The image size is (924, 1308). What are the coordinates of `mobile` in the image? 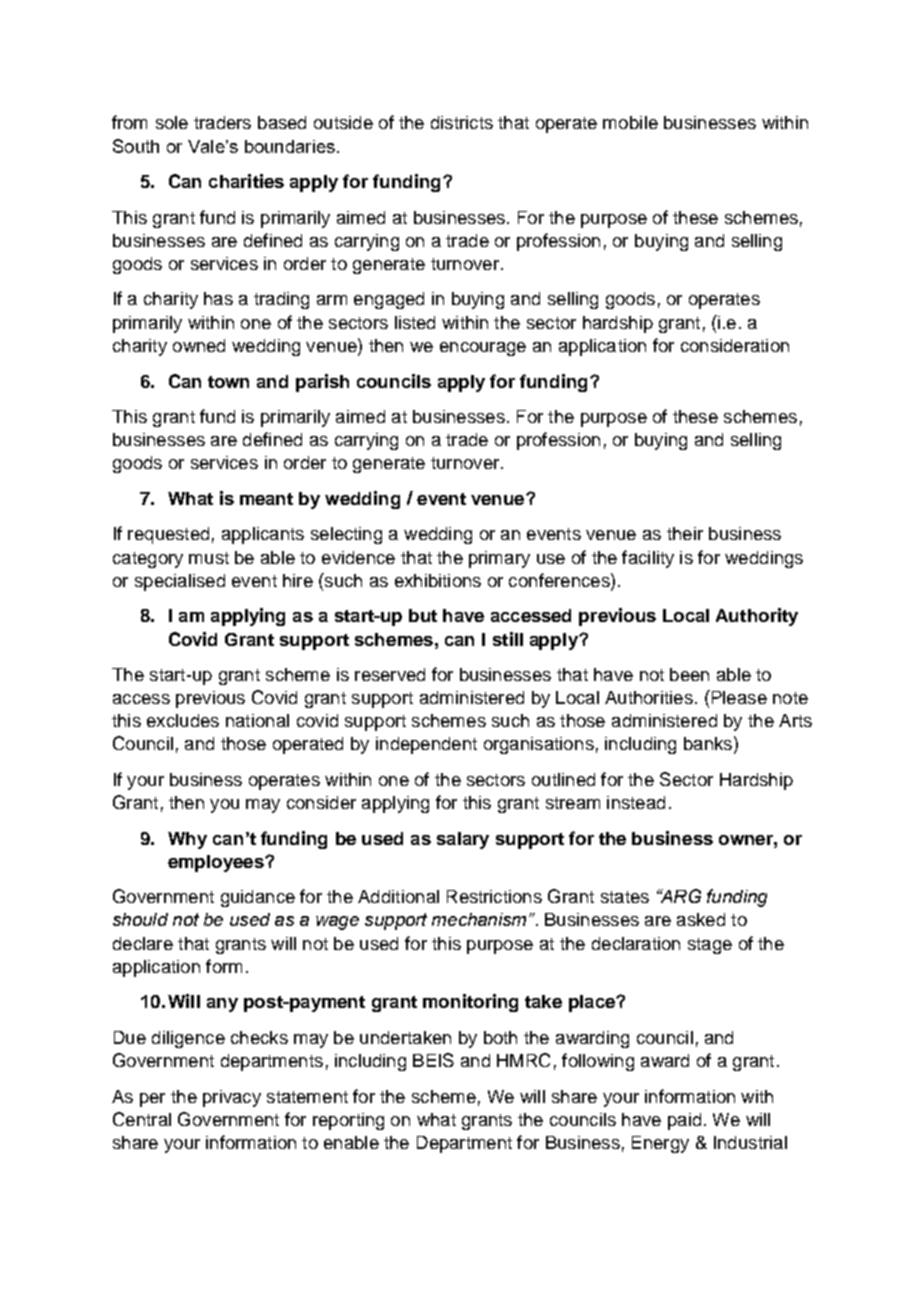 It's located at (630, 122).
